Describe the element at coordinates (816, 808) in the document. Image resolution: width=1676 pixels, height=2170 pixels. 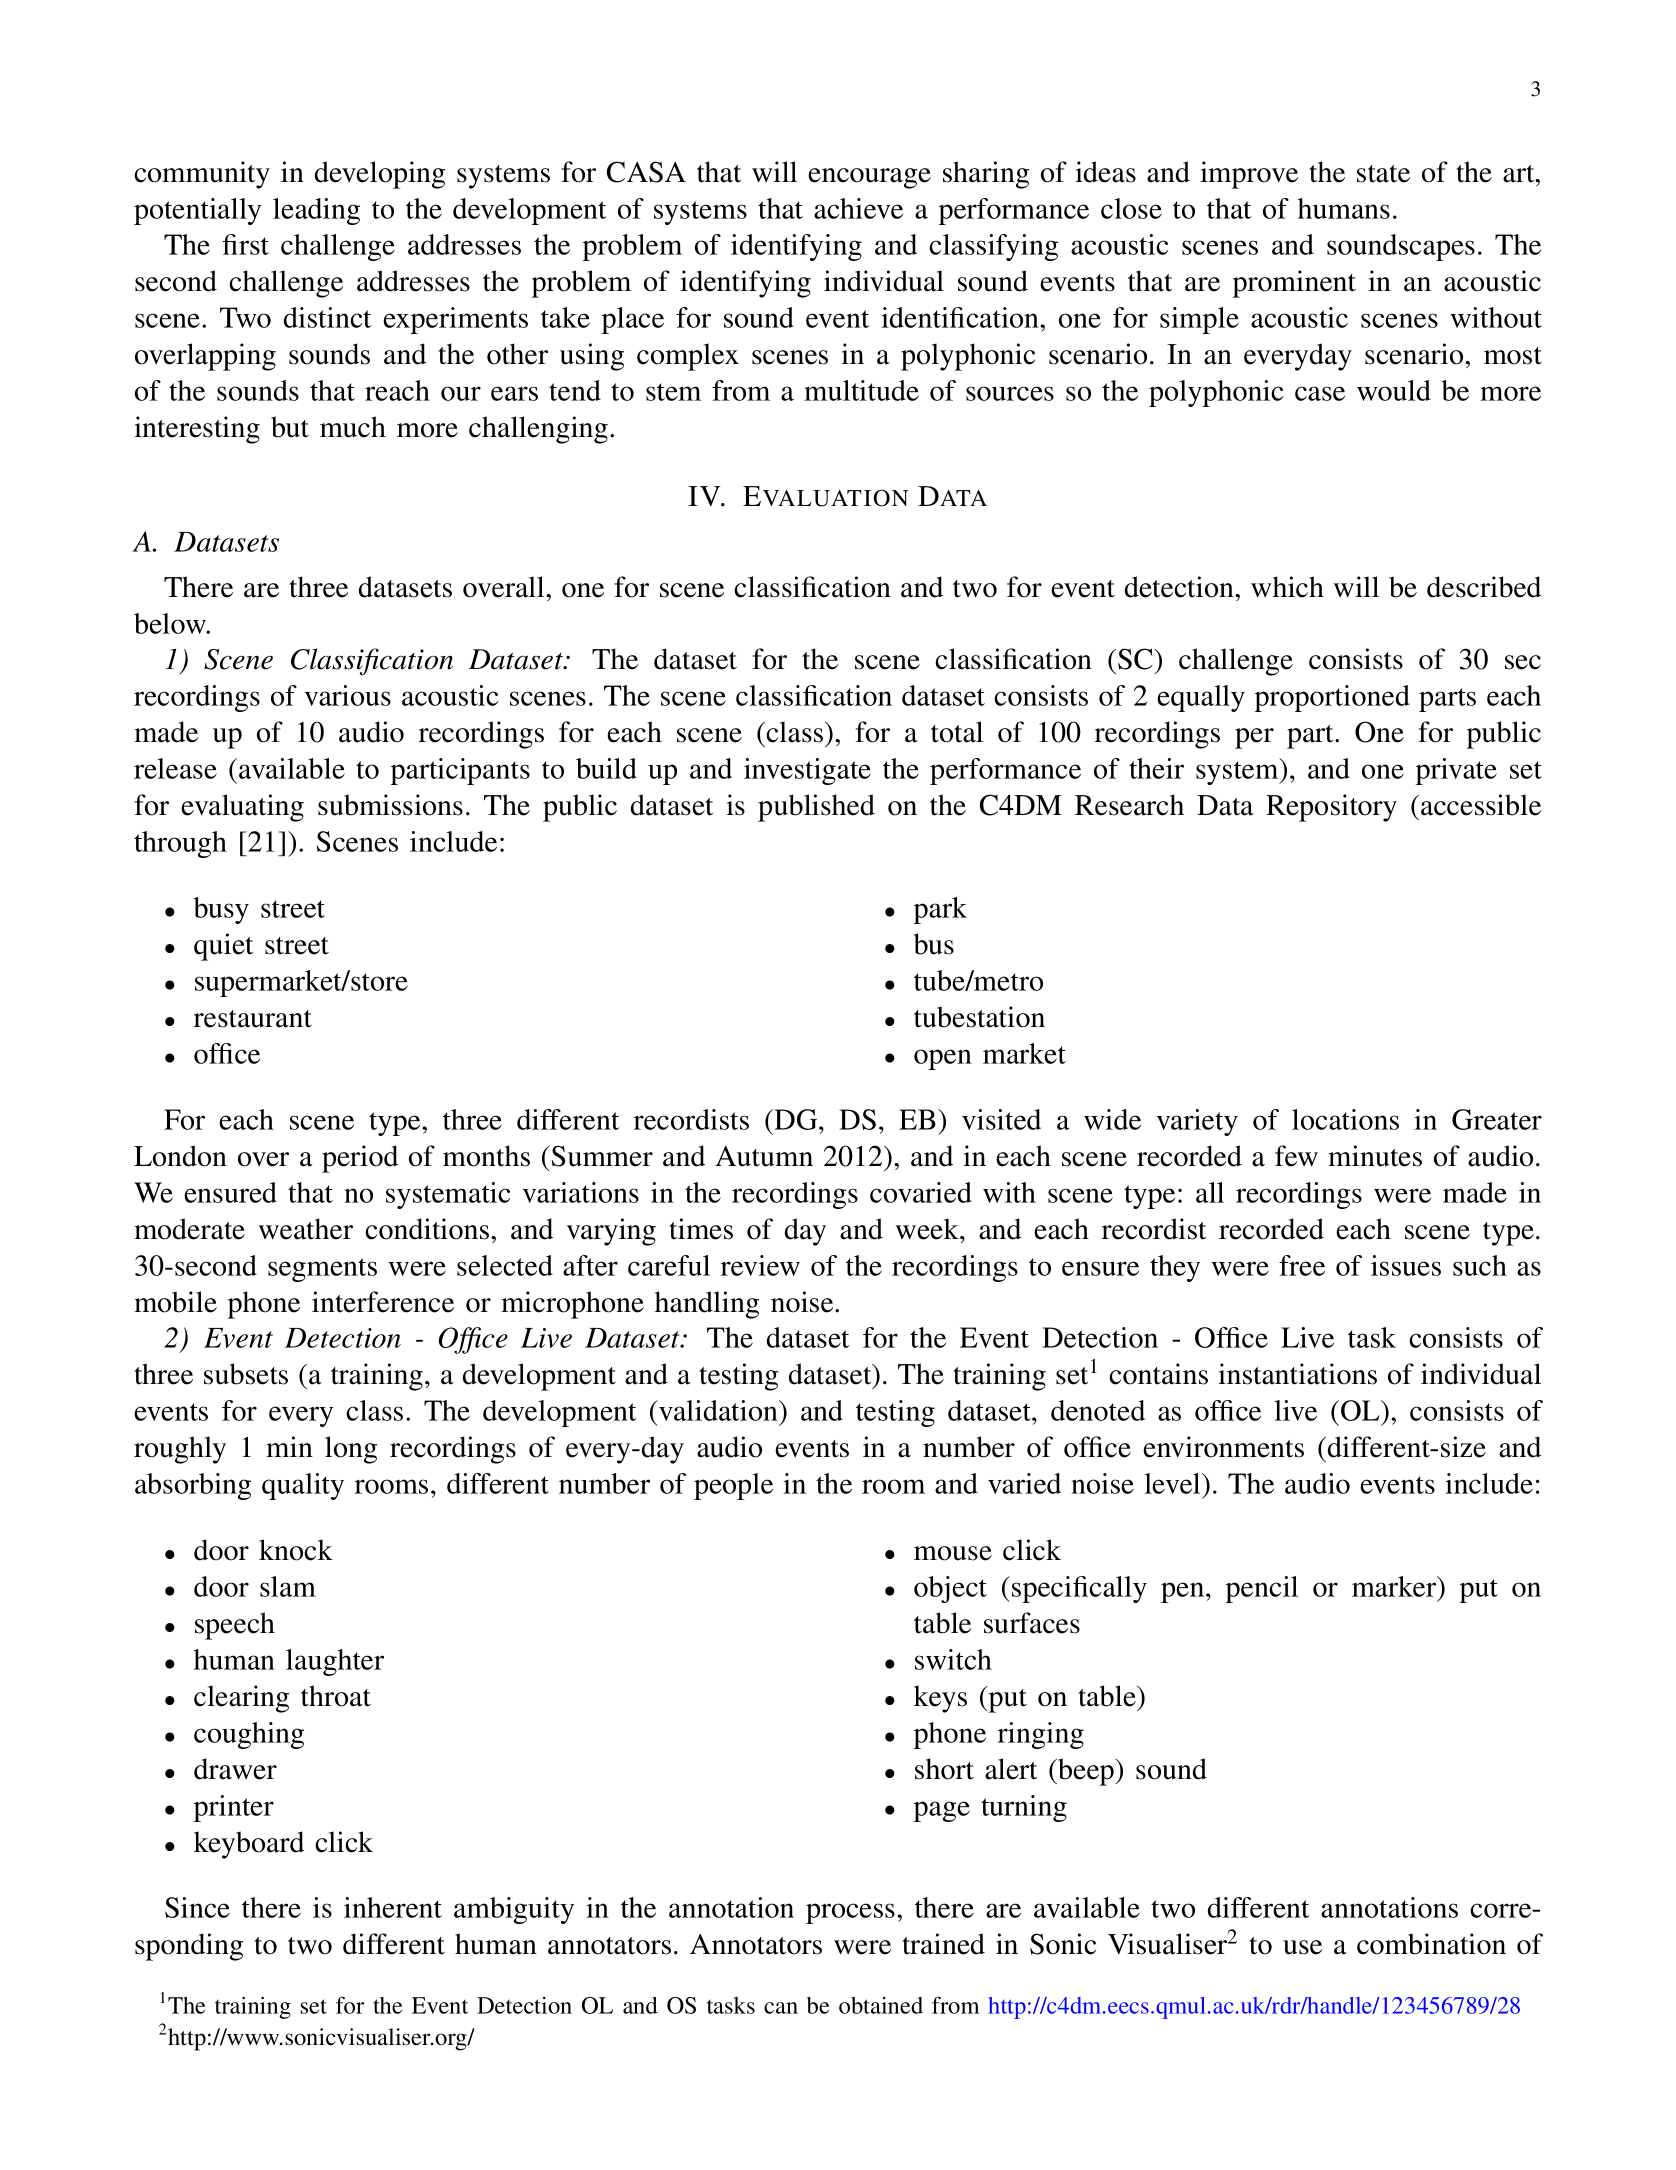
I see `published` at that location.
